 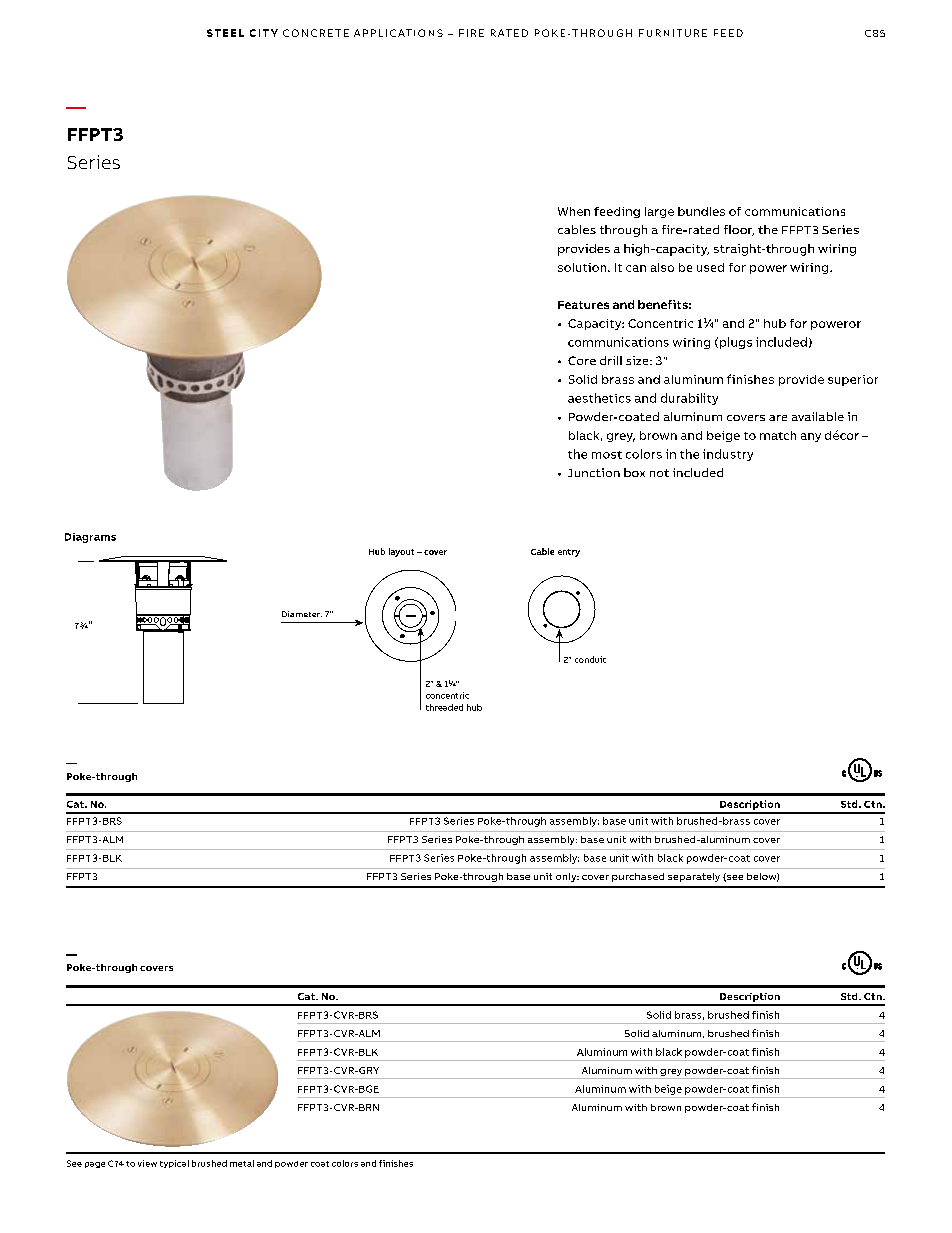 What do you see at coordinates (739, 230) in the screenshot?
I see `floor` at bounding box center [739, 230].
